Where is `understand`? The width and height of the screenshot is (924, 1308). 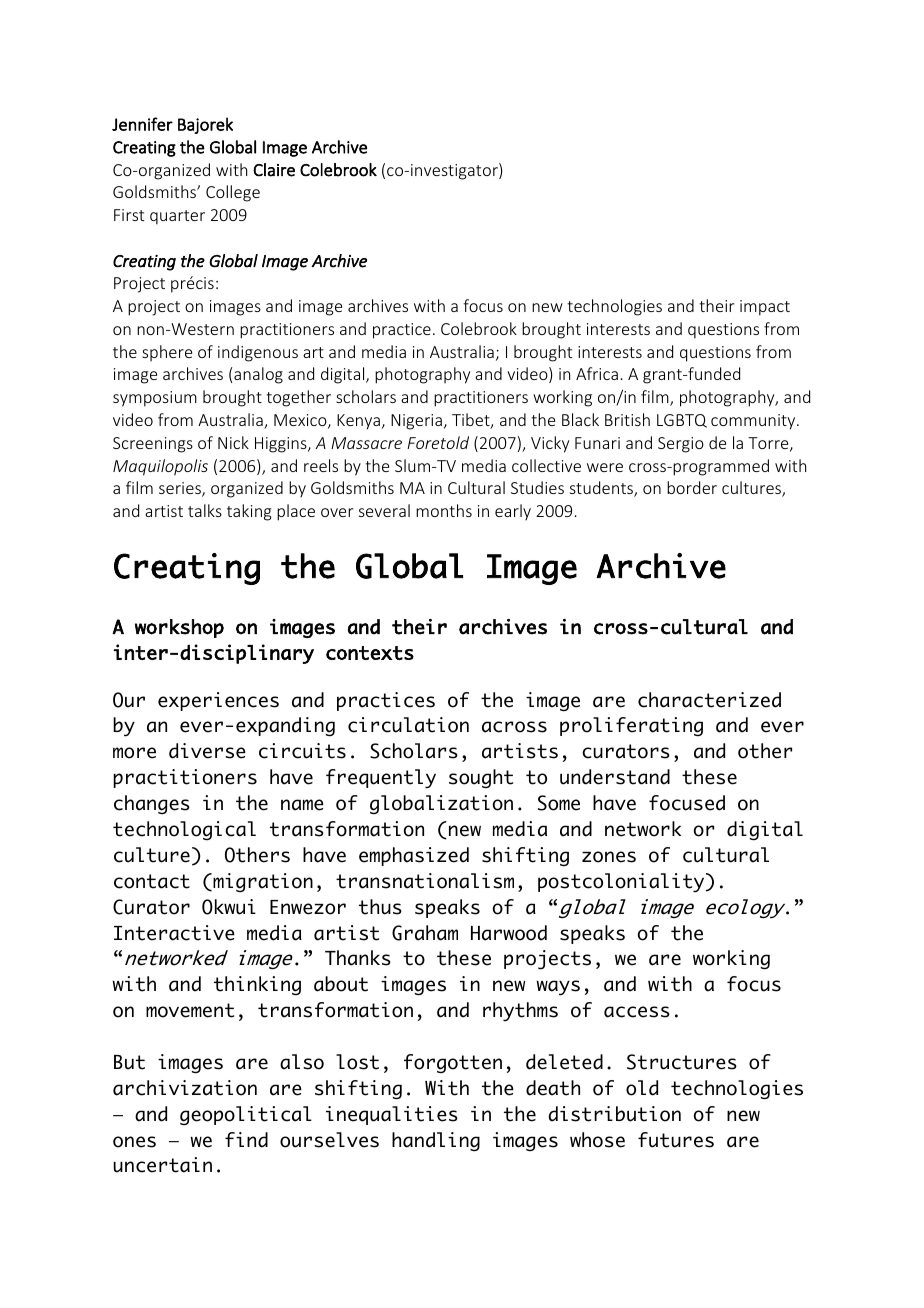
understand is located at coordinates (615, 777).
